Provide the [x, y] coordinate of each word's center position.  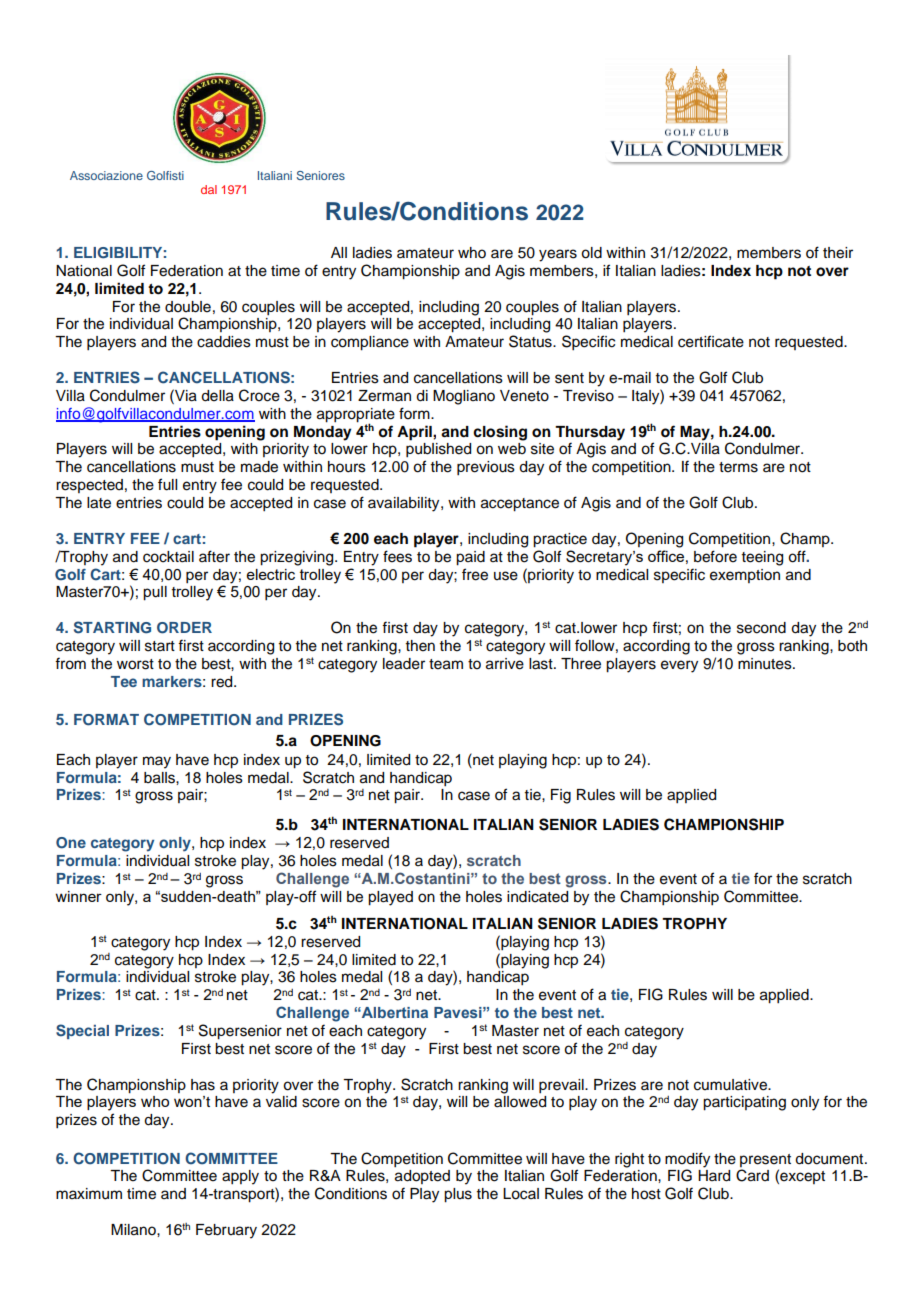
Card [752, 1175]
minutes [766, 664]
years [558, 255]
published [438, 450]
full [167, 484]
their [838, 253]
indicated [537, 897]
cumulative [731, 1085]
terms [738, 467]
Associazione [106, 175]
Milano [134, 1230]
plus [458, 1195]
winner [78, 896]
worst [135, 664]
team [446, 664]
